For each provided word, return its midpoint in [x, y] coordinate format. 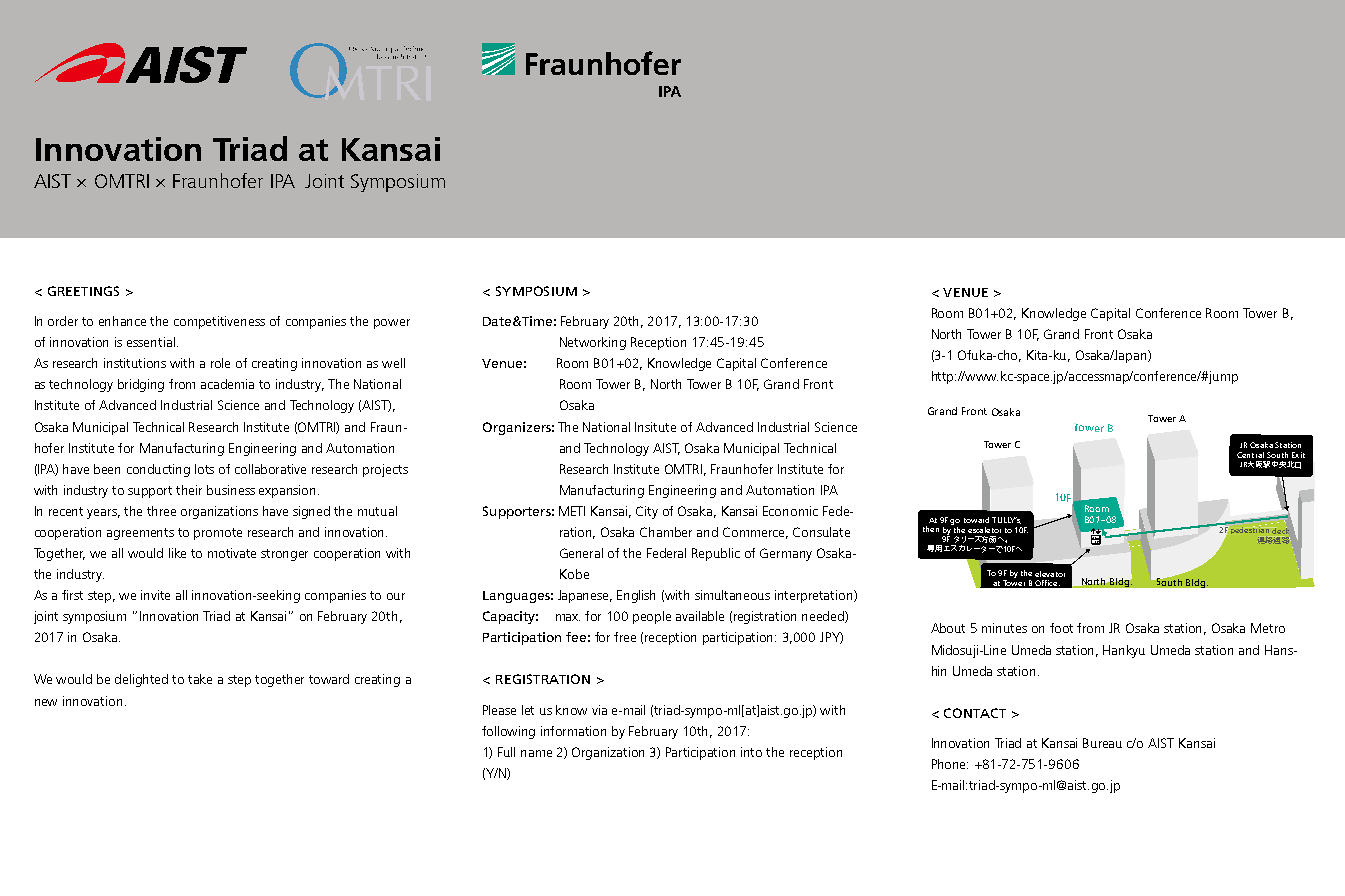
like [177, 553]
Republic [716, 554]
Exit [1298, 455]
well [393, 363]
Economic [790, 511]
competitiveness [219, 322]
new [46, 702]
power [392, 324]
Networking [593, 343]
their [189, 490]
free [625, 637]
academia [227, 384]
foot [1061, 628]
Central [1250, 455]
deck [1280, 530]
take [200, 679]
